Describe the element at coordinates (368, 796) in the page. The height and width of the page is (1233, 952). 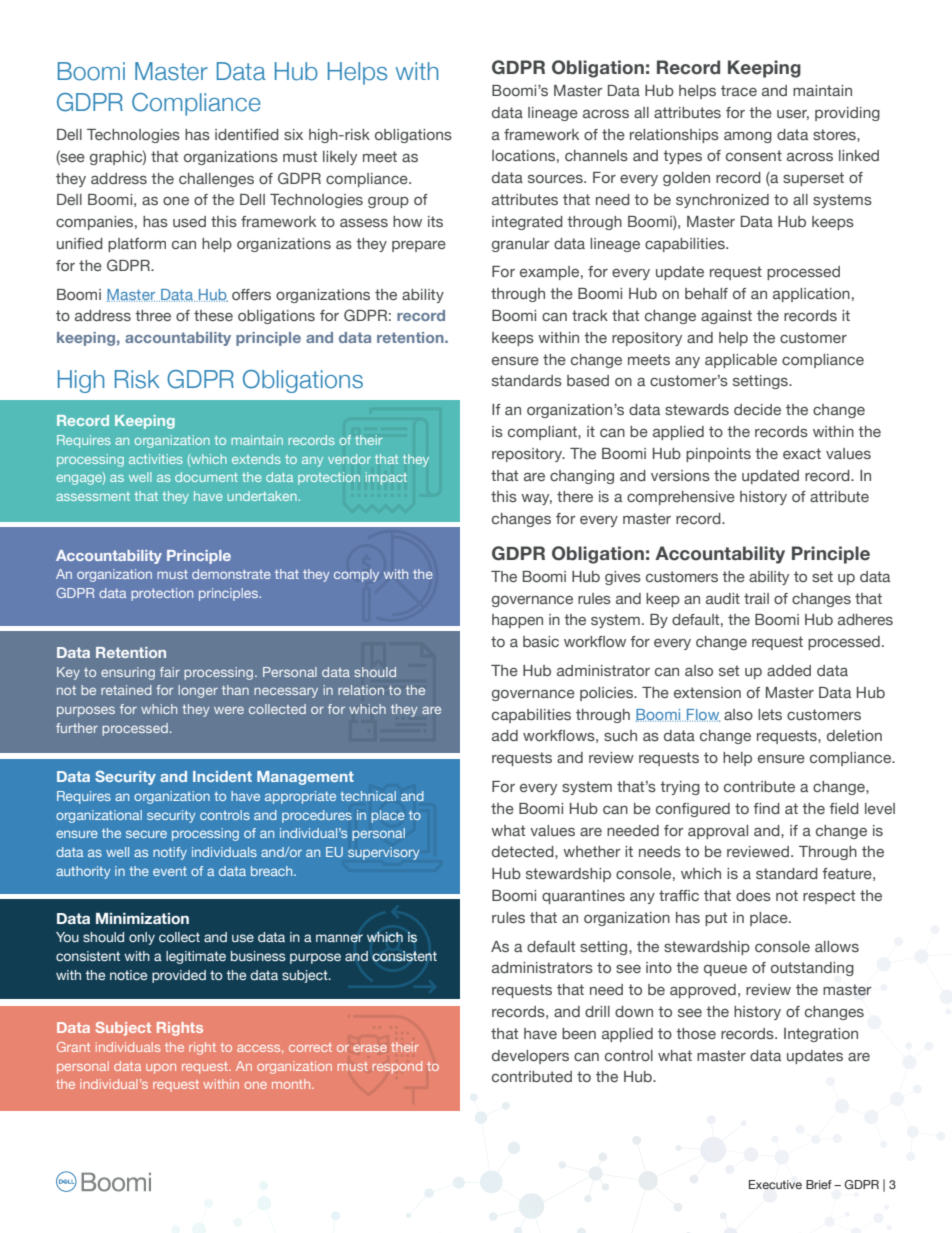
I see `technical` at that location.
